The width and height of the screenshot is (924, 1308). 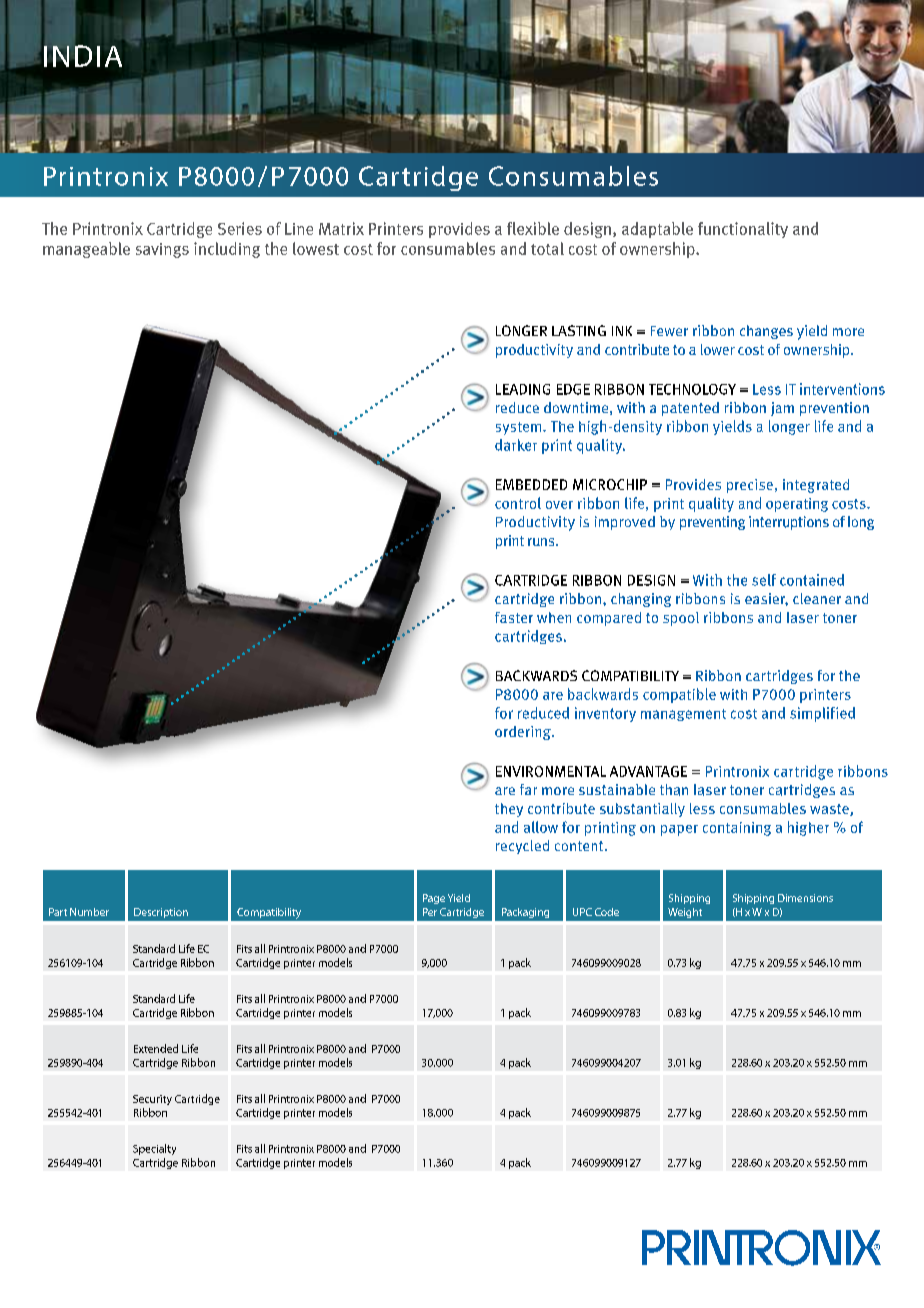 What do you see at coordinates (547, 248) in the screenshot?
I see `total` at bounding box center [547, 248].
